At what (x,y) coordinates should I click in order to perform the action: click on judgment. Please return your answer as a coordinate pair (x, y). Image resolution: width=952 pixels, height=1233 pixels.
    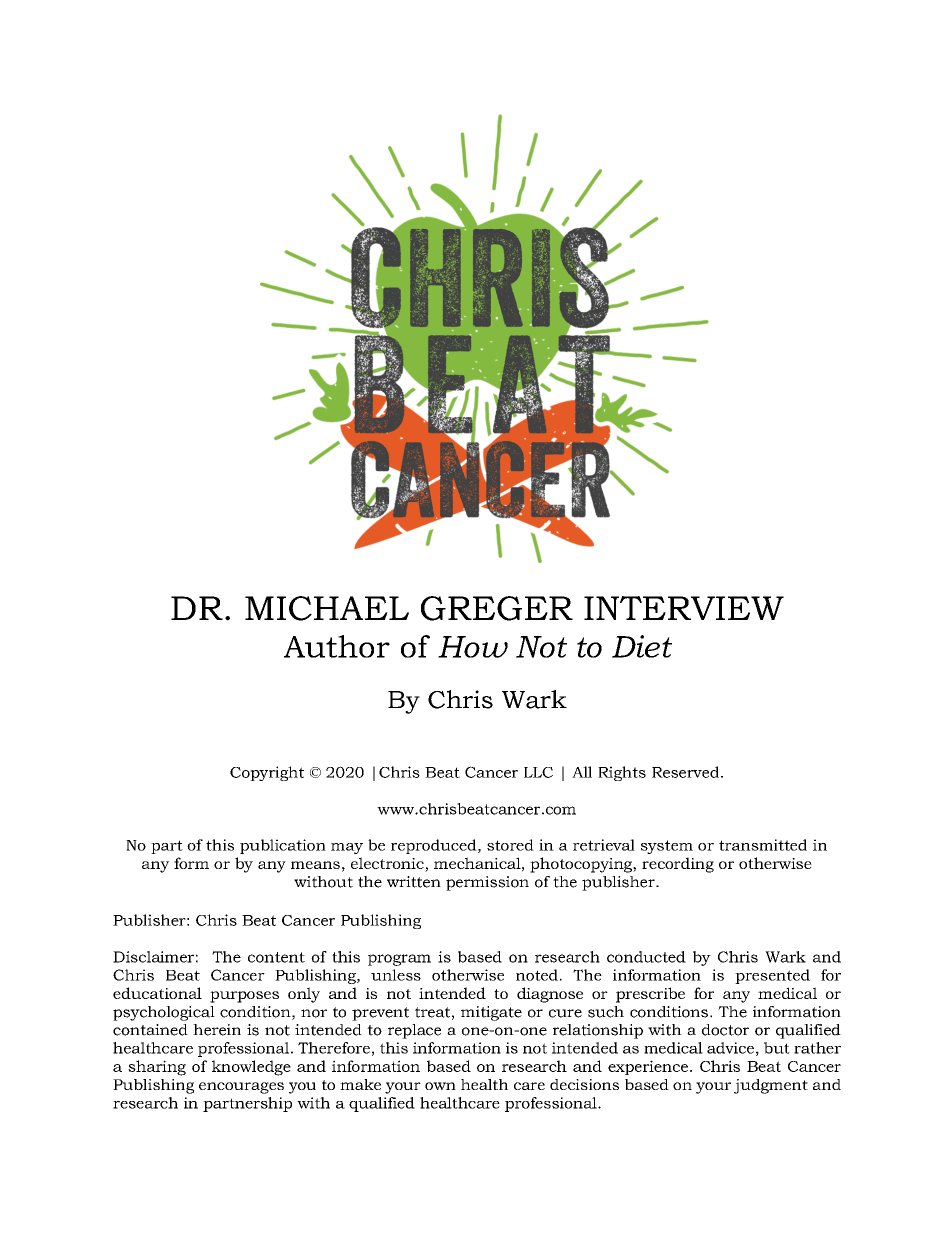
    Looking at the image, I should click on (771, 1086).
